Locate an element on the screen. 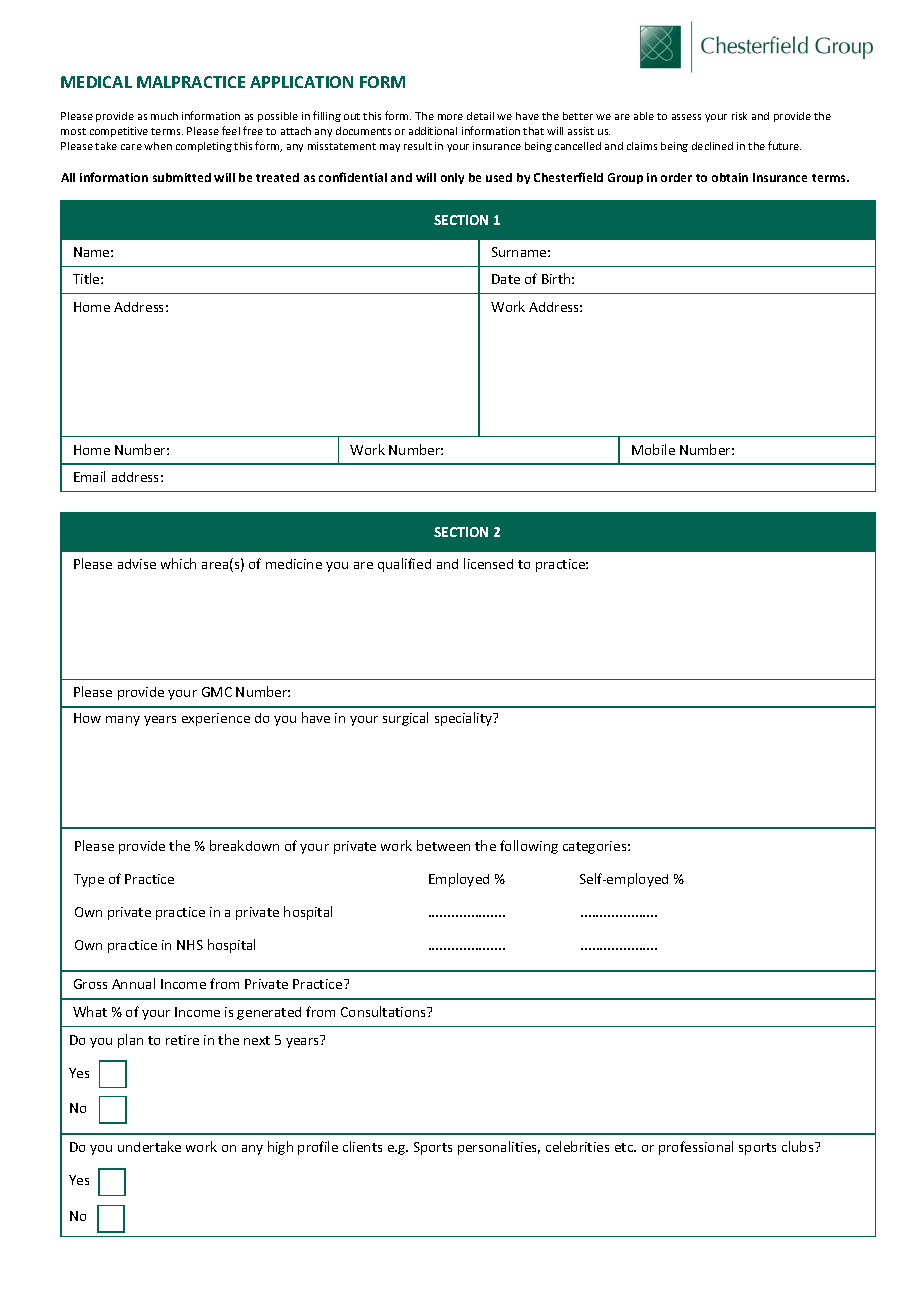  submitted is located at coordinates (182, 177).
